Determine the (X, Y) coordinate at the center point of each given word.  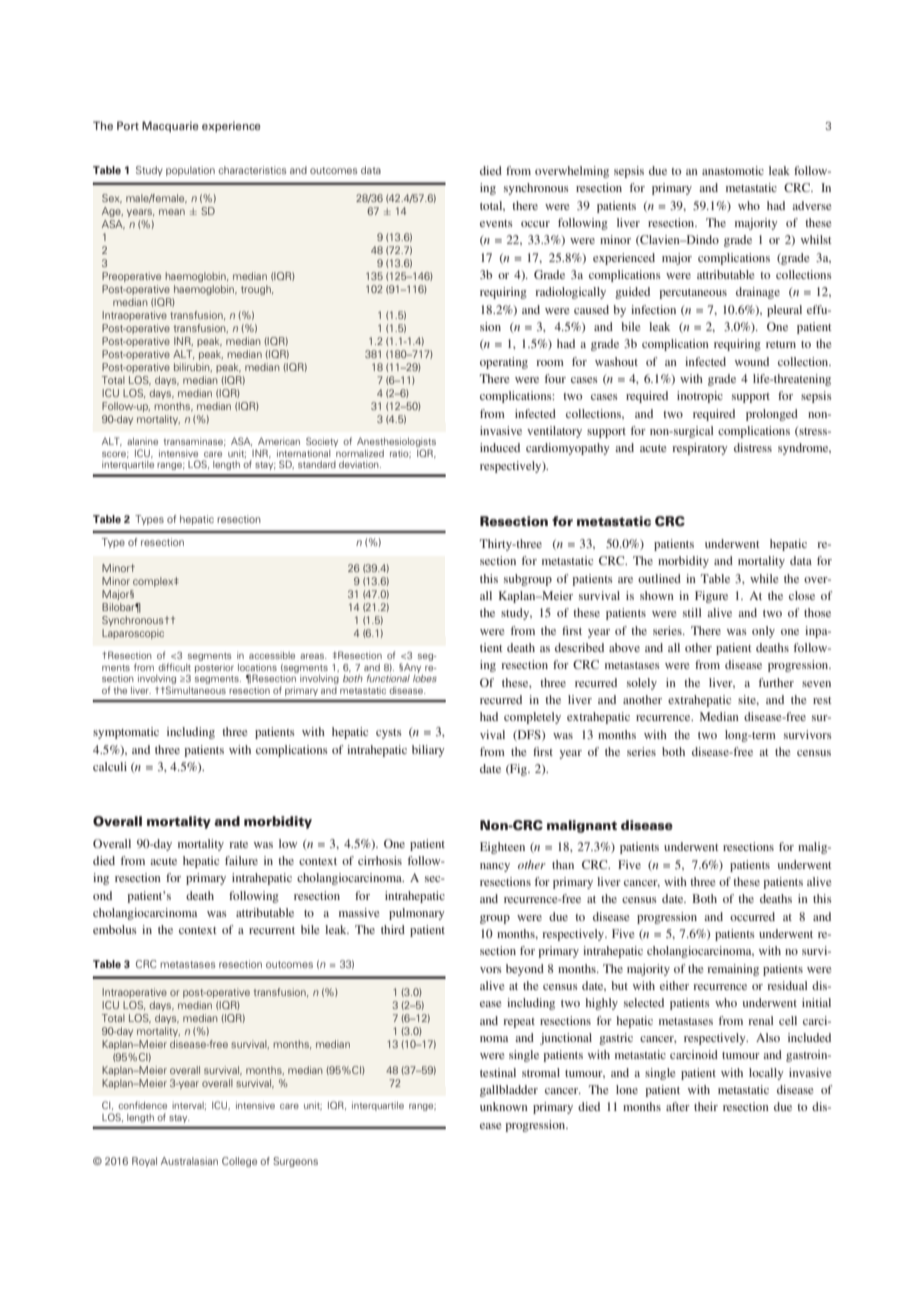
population (190, 171)
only (763, 632)
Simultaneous (195, 690)
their (706, 1106)
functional (388, 678)
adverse (812, 205)
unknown (504, 1106)
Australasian (189, 1161)
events (496, 223)
